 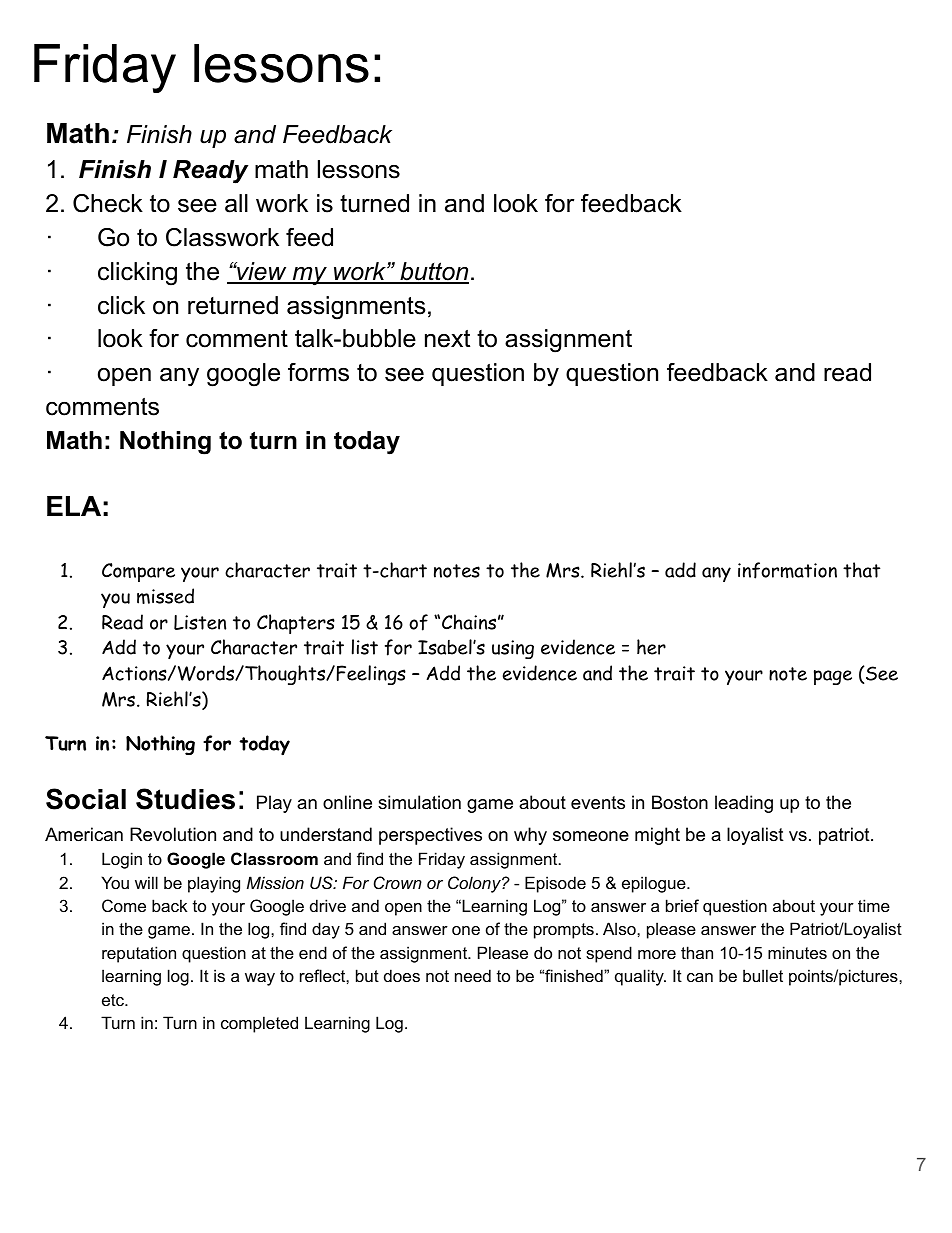 What do you see at coordinates (236, 203) in the screenshot?
I see `all` at bounding box center [236, 203].
